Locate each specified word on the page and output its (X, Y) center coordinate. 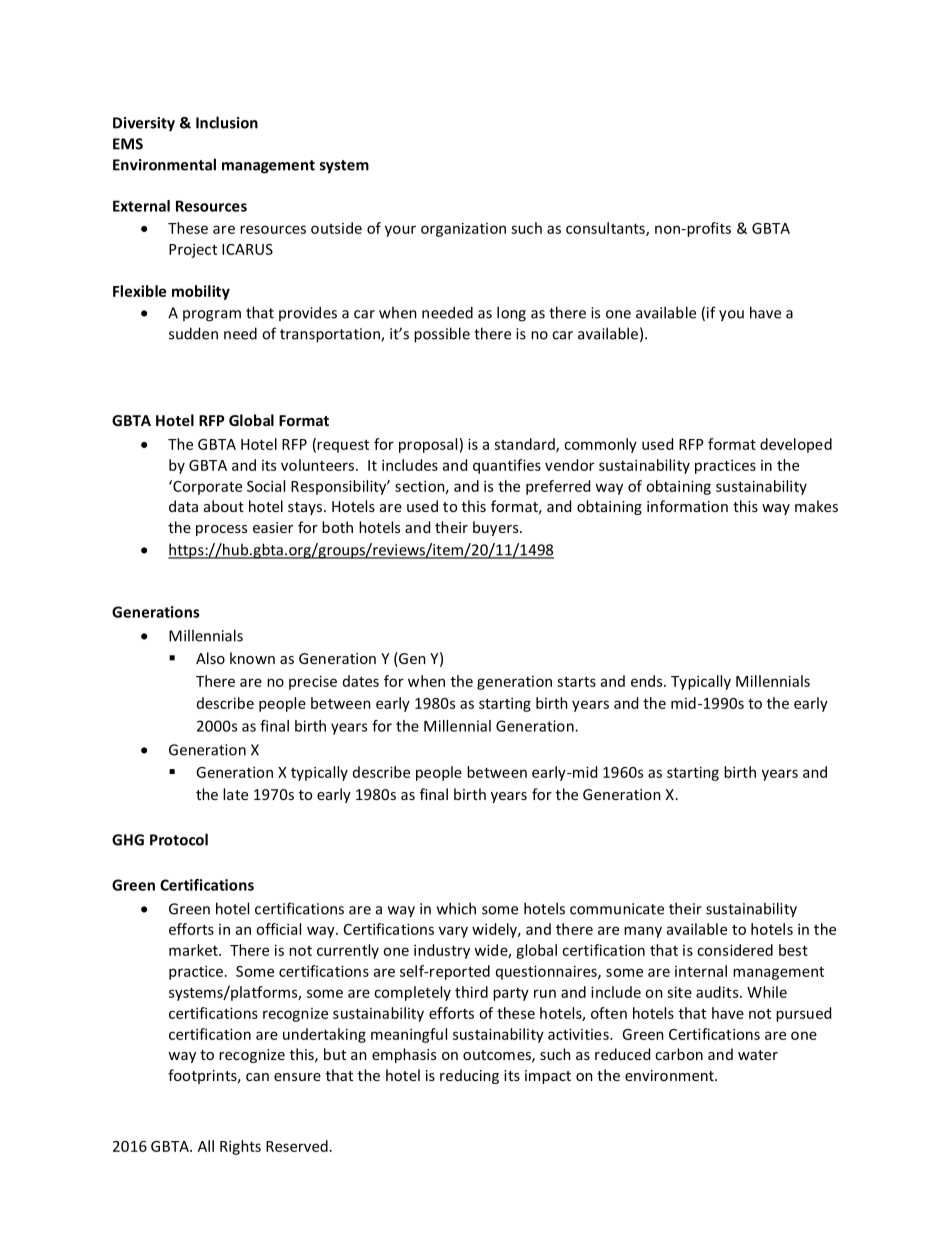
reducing (469, 1076)
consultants (606, 229)
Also (210, 658)
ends (648, 681)
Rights (240, 1147)
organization (463, 229)
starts (576, 682)
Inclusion (227, 122)
